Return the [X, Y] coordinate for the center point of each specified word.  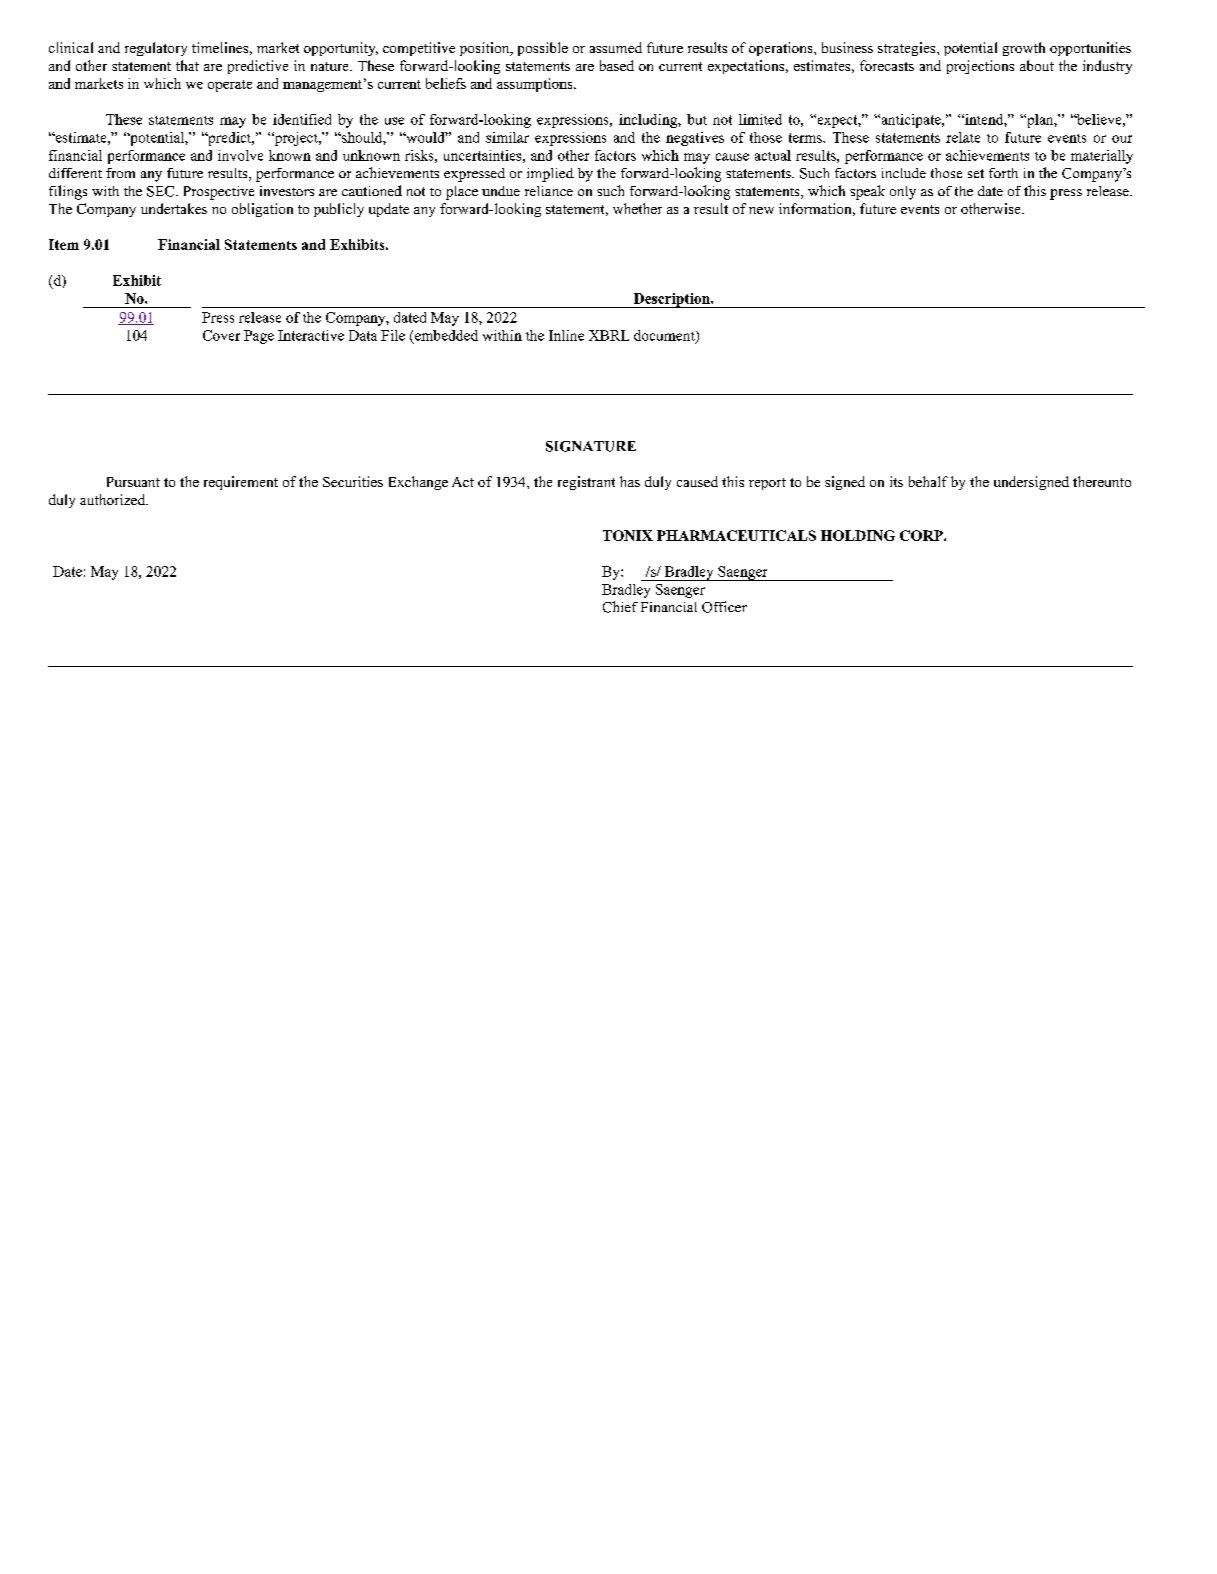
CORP [922, 535]
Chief [620, 607]
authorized [114, 499]
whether [637, 208]
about [1037, 65]
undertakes [174, 208]
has [630, 481]
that [187, 65]
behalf [928, 481]
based [617, 65]
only [903, 193]
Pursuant [133, 482]
